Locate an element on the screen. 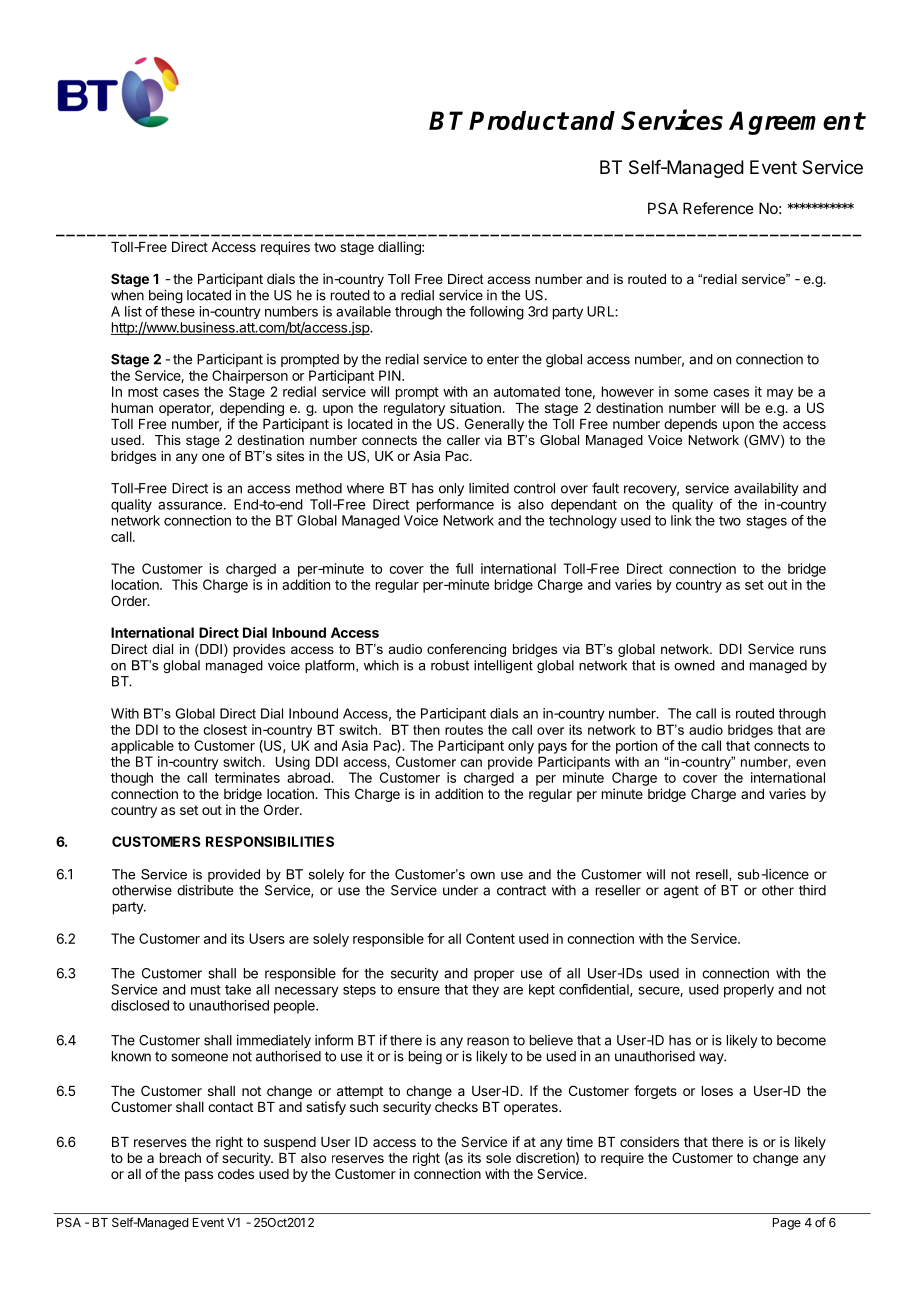  Product is located at coordinates (518, 120).
